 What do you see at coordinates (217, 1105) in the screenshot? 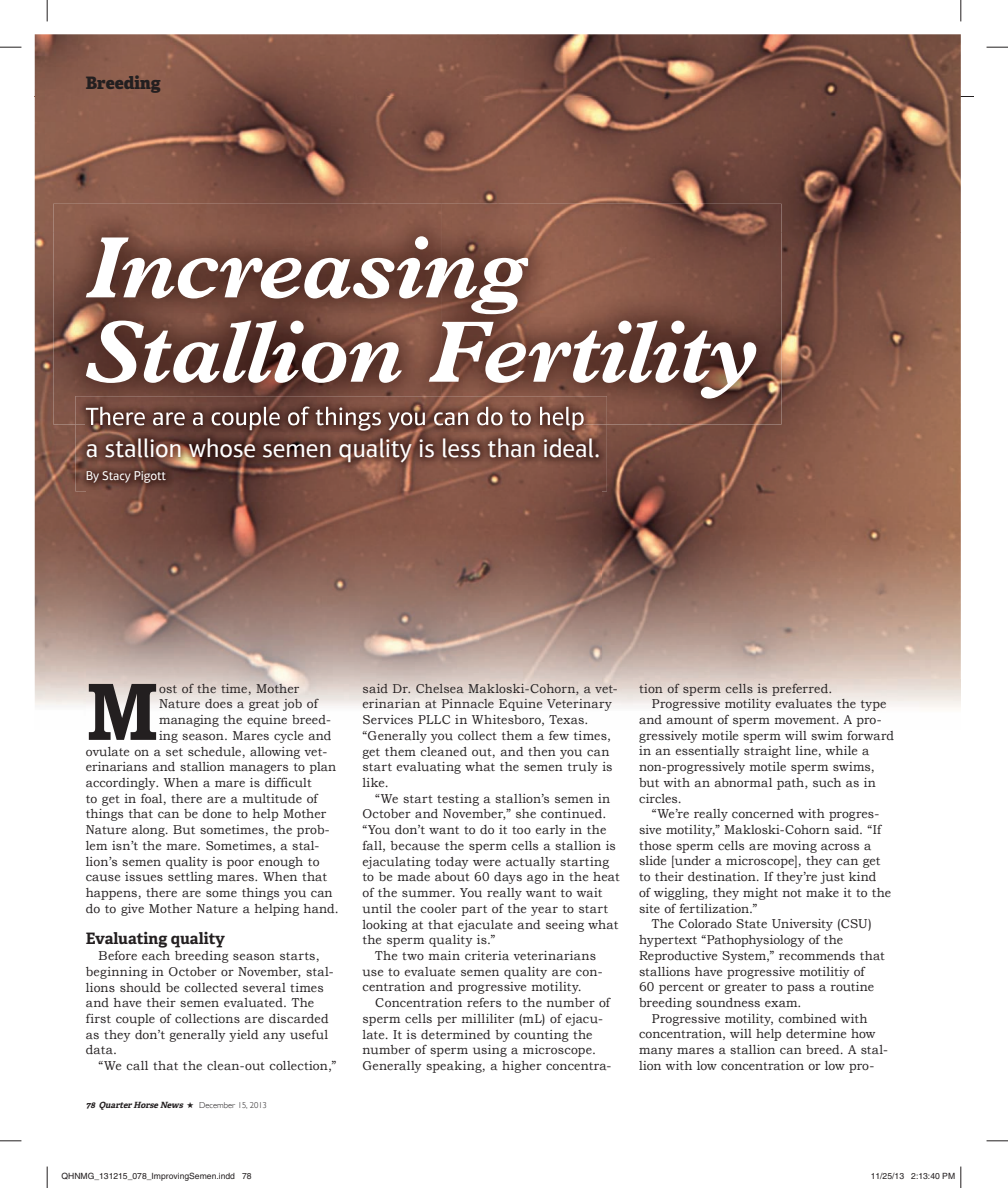
I see `December` at bounding box center [217, 1105].
